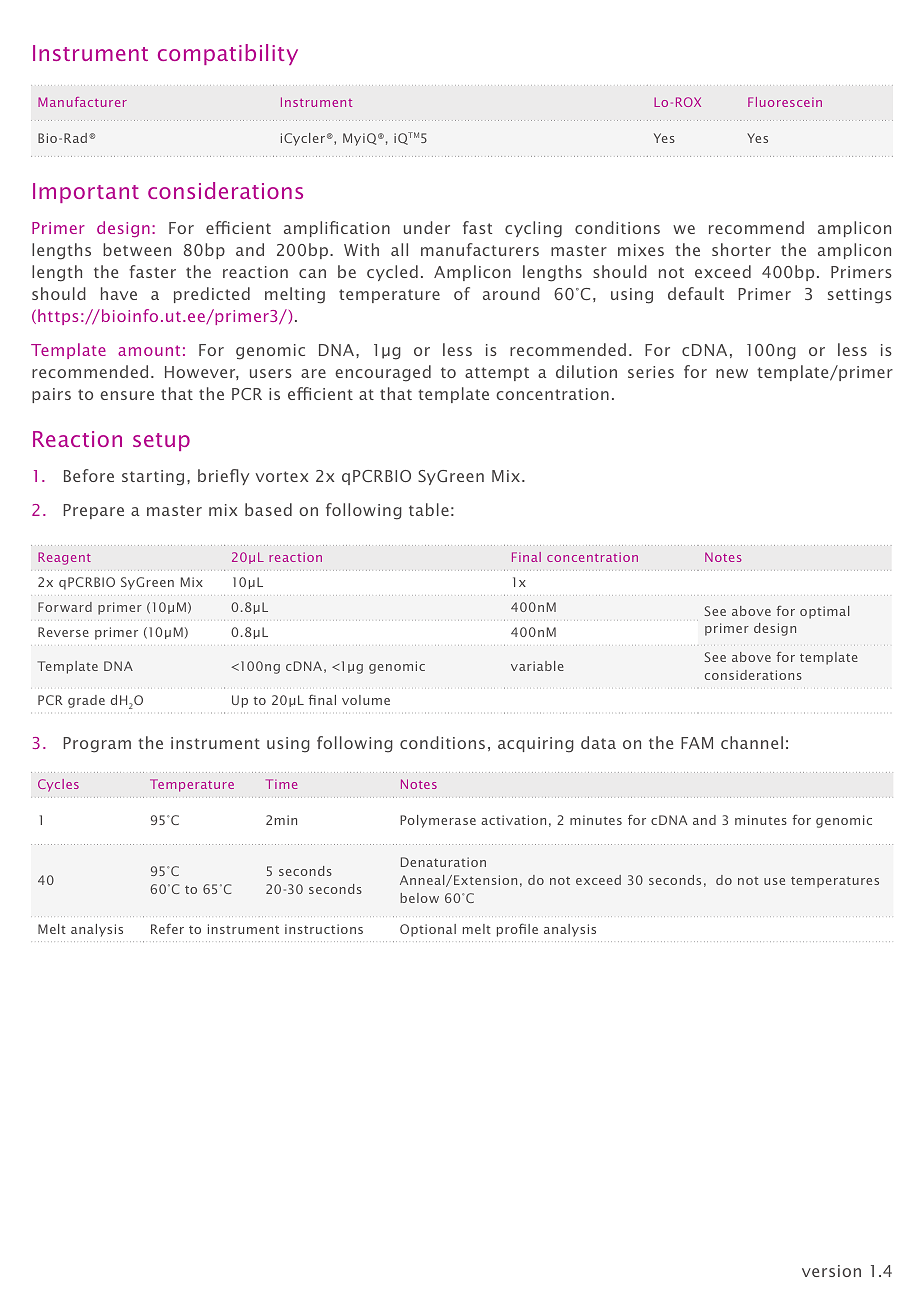  I want to click on Refer, so click(167, 928).
